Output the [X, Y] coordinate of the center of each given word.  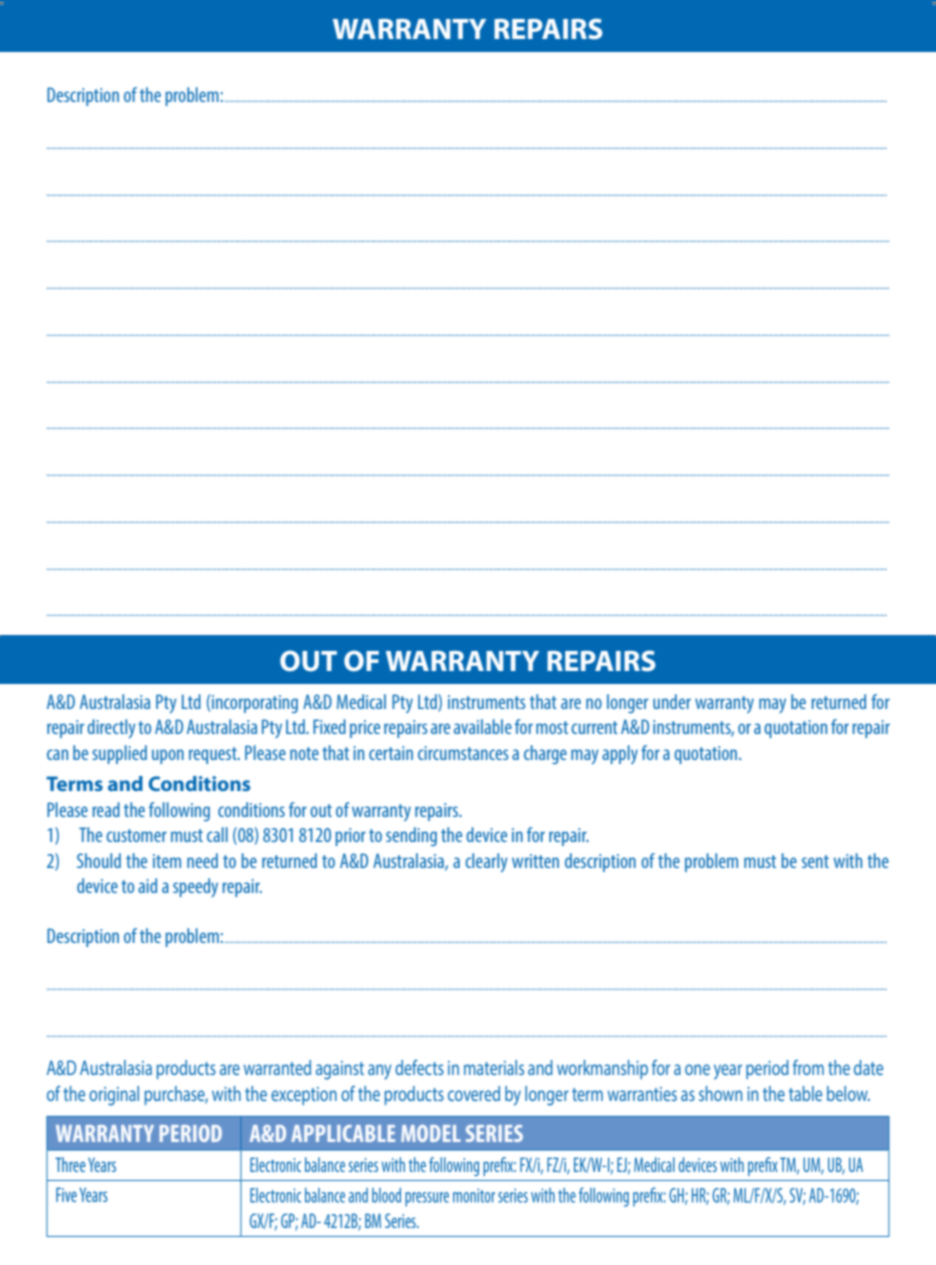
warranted [277, 1067]
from [808, 1067]
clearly [486, 862]
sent [815, 861]
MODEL [431, 1133]
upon [168, 756]
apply [620, 754]
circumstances [463, 753]
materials [494, 1067]
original [114, 1096]
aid [147, 885]
